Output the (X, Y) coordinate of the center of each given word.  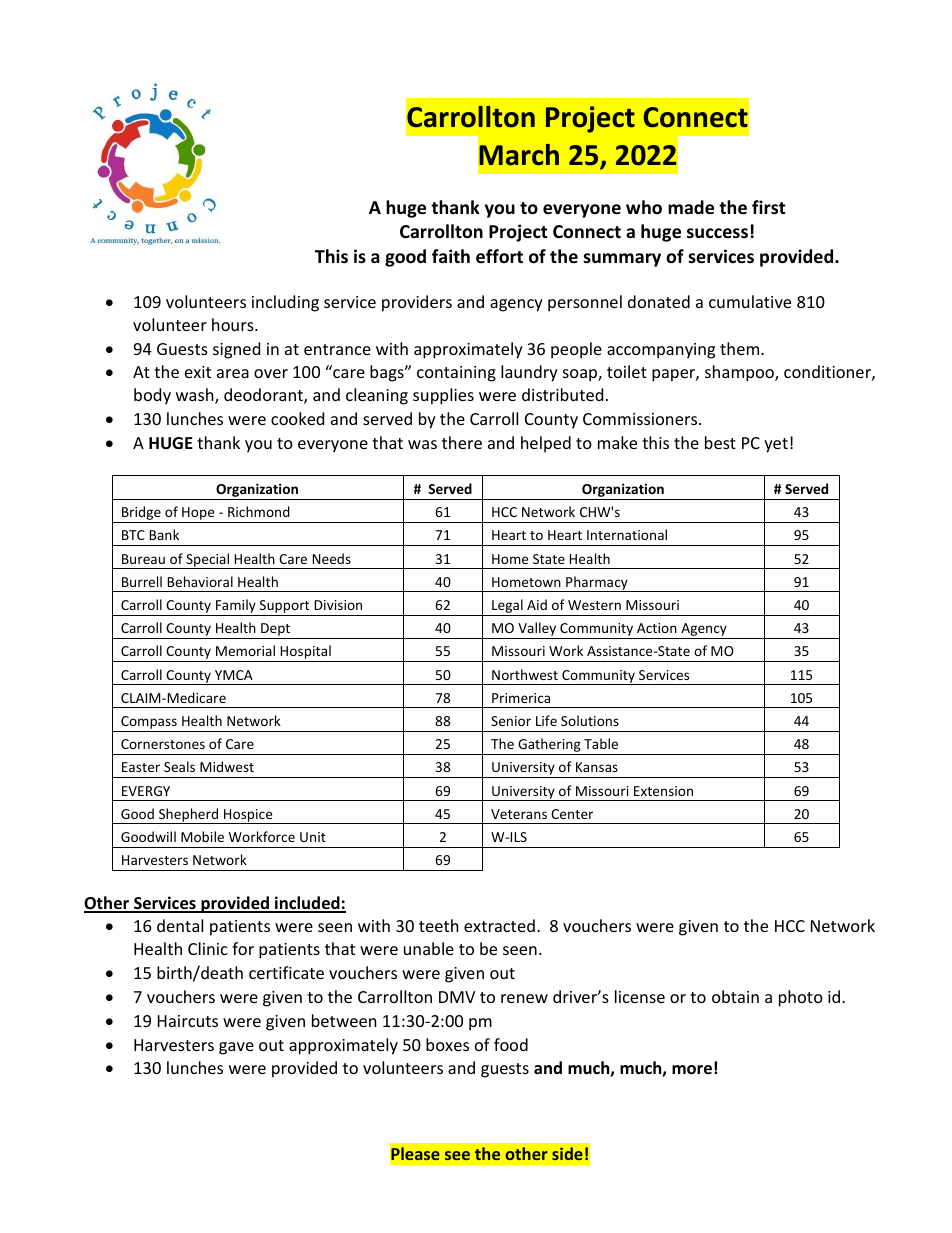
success (717, 233)
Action (657, 628)
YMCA (234, 675)
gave (236, 1048)
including (285, 303)
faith (451, 256)
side (567, 1153)
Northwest (525, 674)
